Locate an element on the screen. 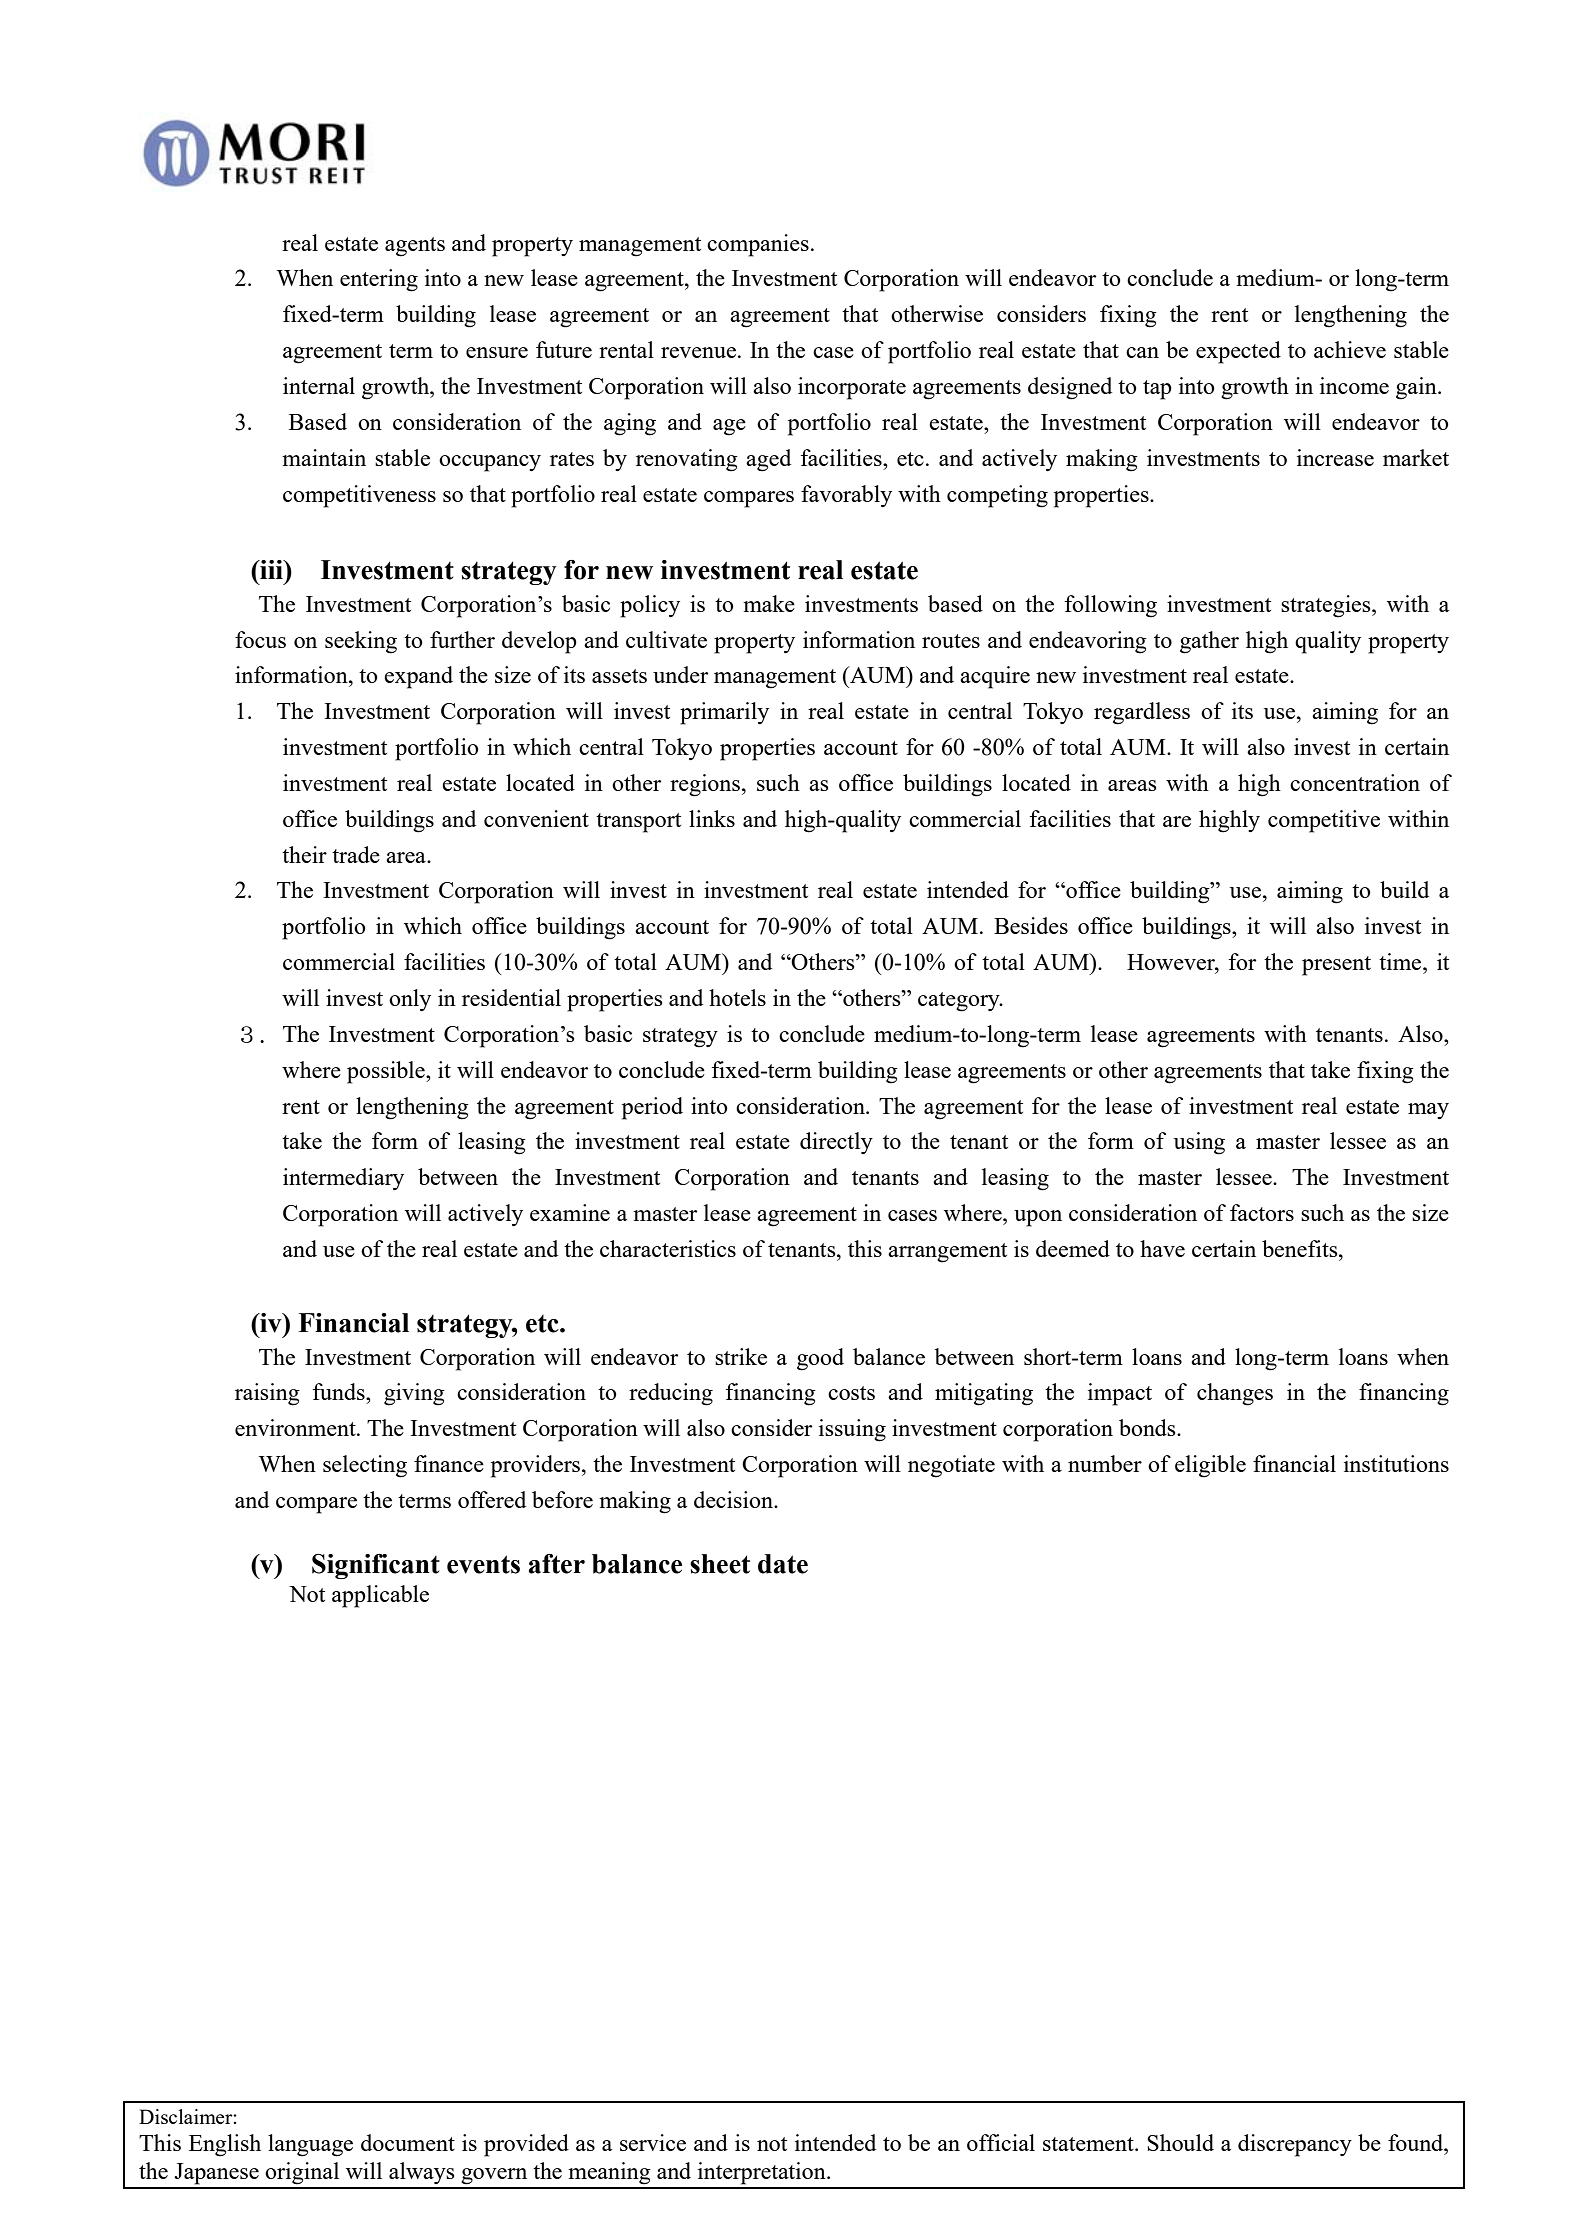  expected is located at coordinates (1238, 352).
